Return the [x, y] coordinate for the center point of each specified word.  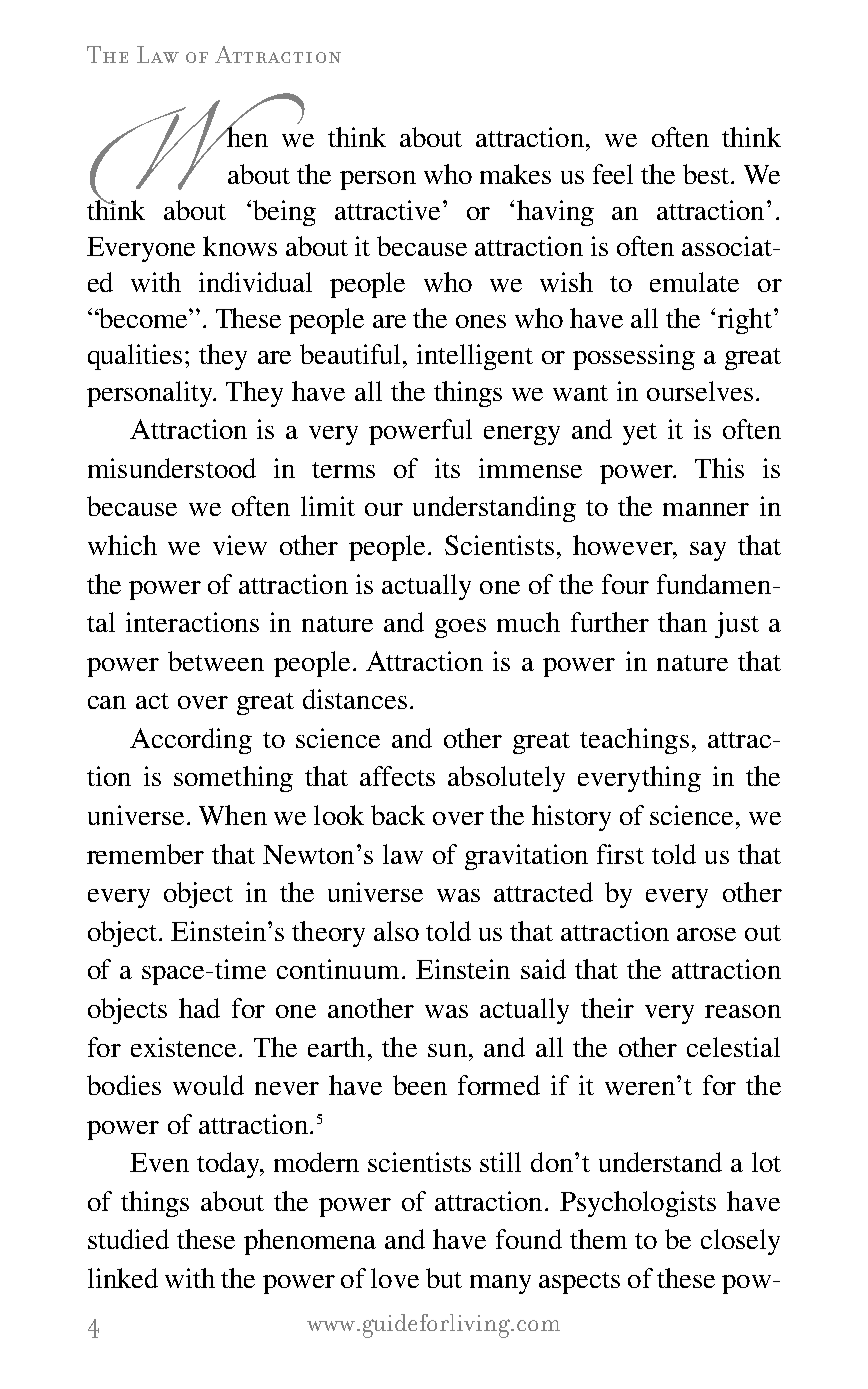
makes [515, 174]
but [444, 1278]
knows [240, 246]
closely [740, 1242]
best [708, 174]
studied [128, 1239]
